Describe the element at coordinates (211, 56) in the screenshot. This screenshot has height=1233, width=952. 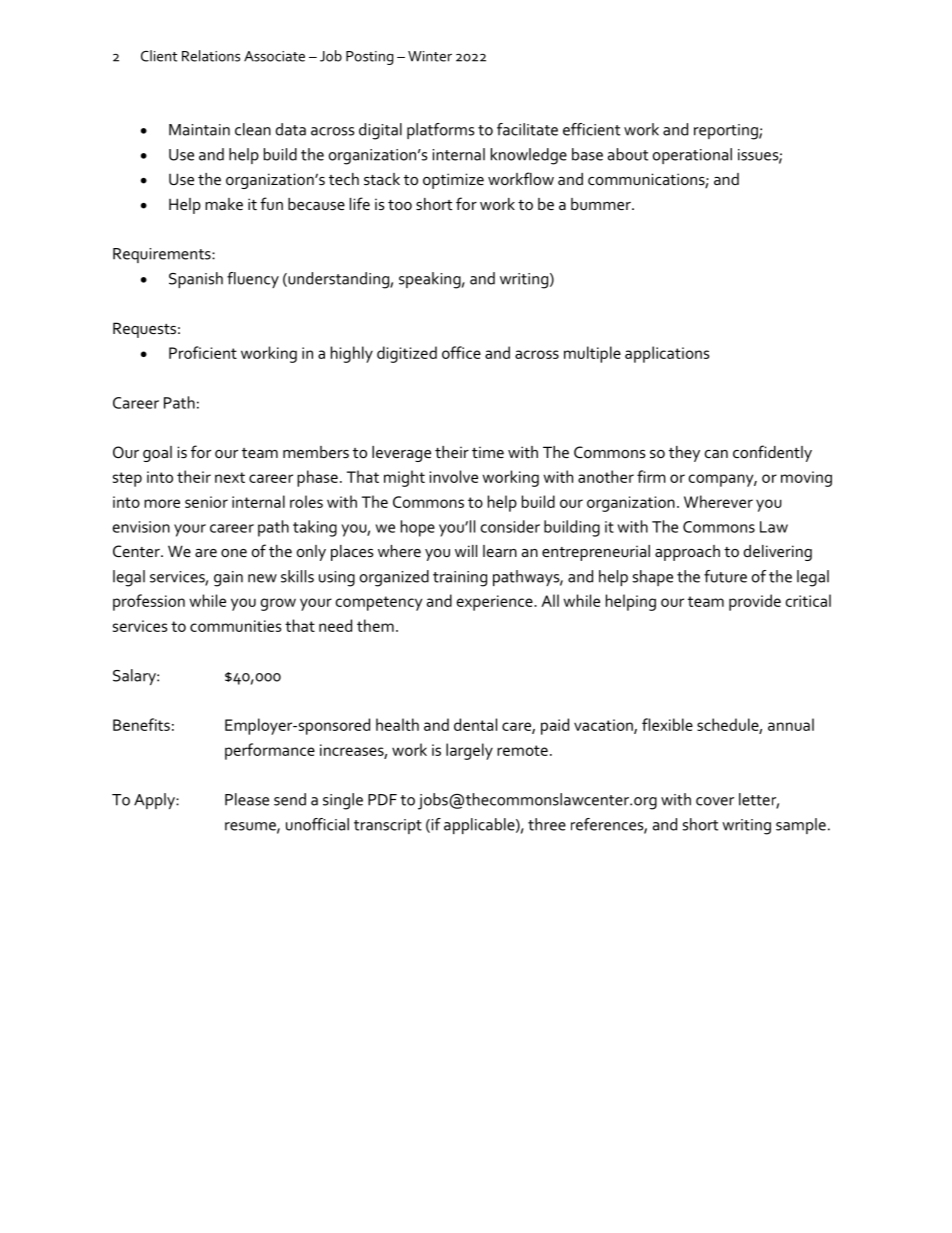
I see `Relations` at that location.
